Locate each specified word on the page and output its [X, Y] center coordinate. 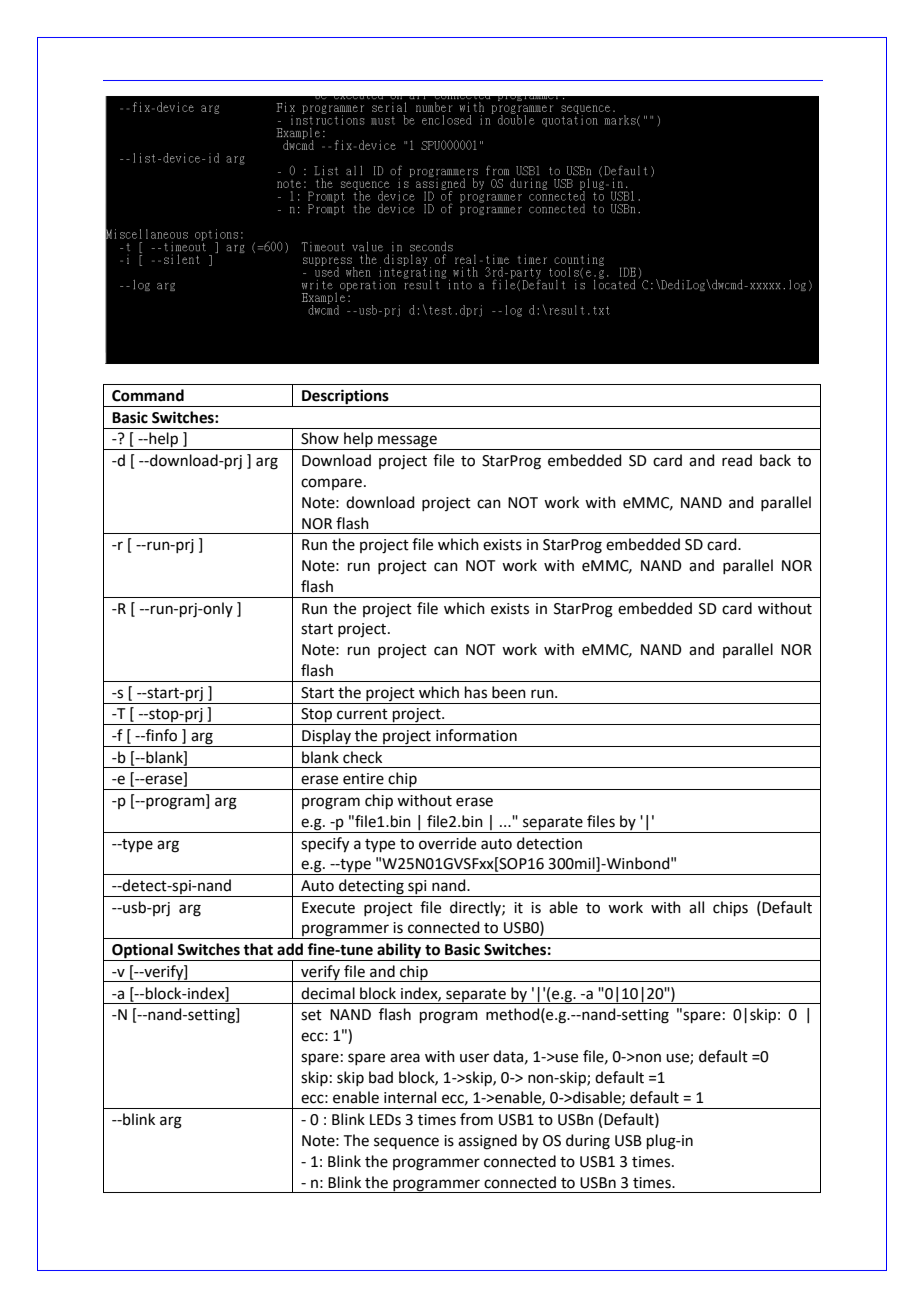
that [258, 949]
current [362, 714]
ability [399, 952]
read [737, 460]
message [407, 442]
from [476, 1119]
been [509, 692]
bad [381, 1077]
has [476, 692]
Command [148, 395]
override [447, 843]
